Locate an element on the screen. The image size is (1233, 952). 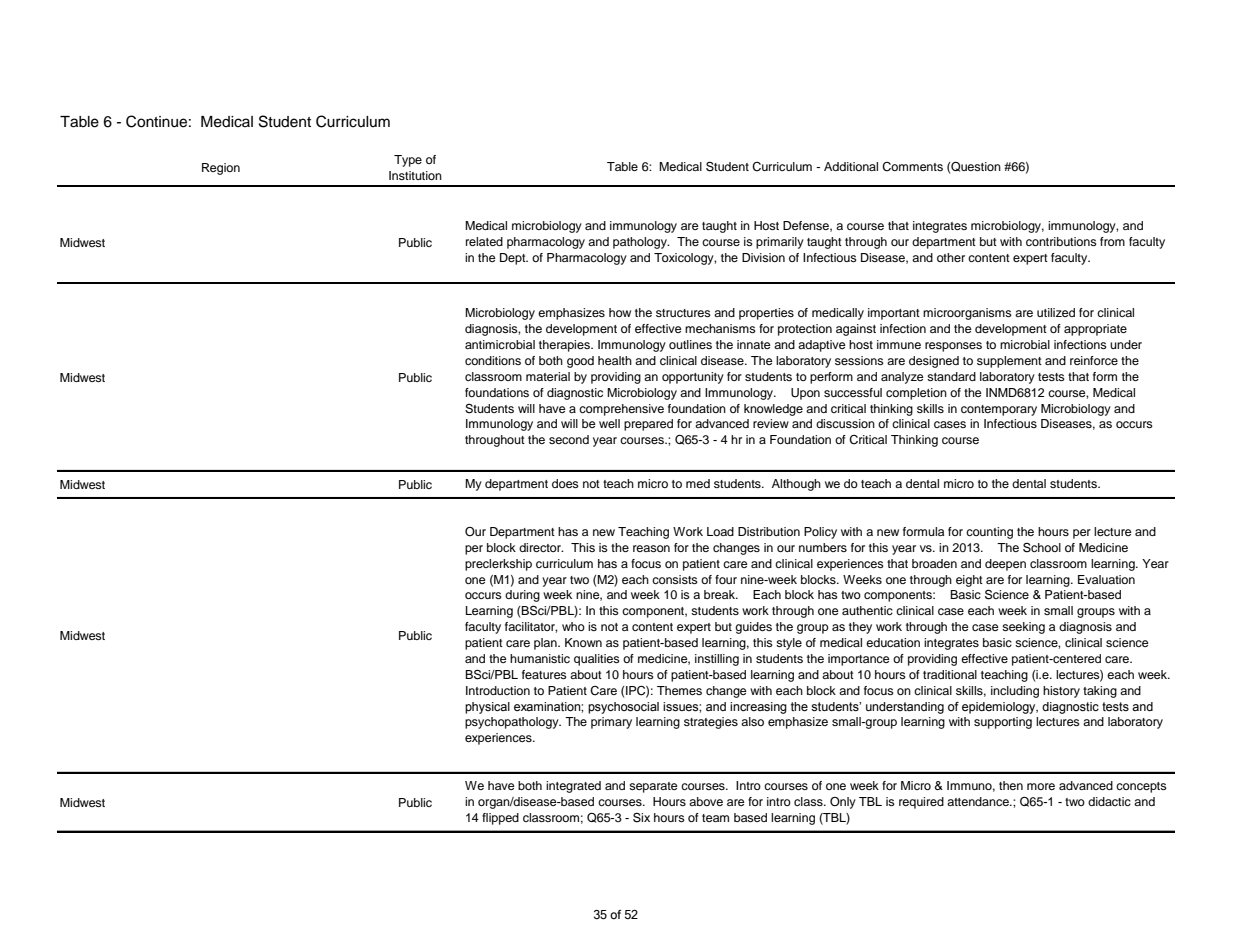
Comments is located at coordinates (912, 167).
